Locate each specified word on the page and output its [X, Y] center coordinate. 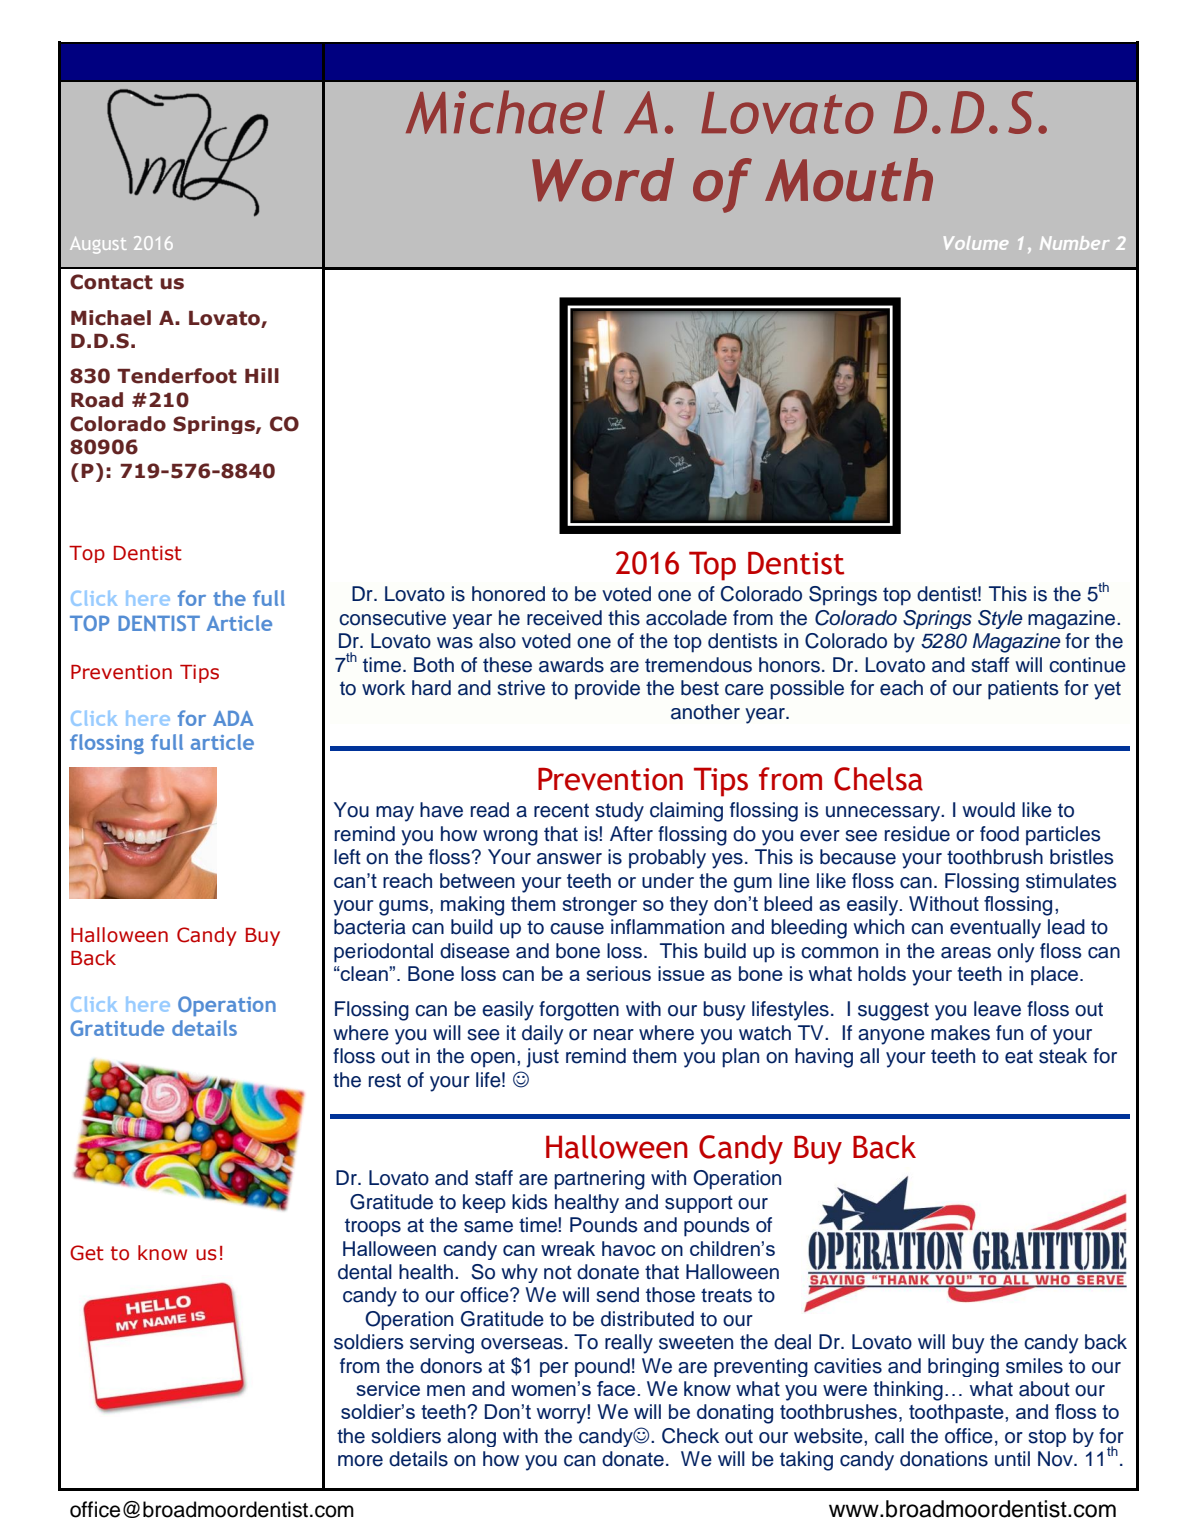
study [619, 812]
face [617, 1388]
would [988, 810]
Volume [976, 243]
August [98, 245]
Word [603, 180]
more [360, 1461]
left [347, 857]
